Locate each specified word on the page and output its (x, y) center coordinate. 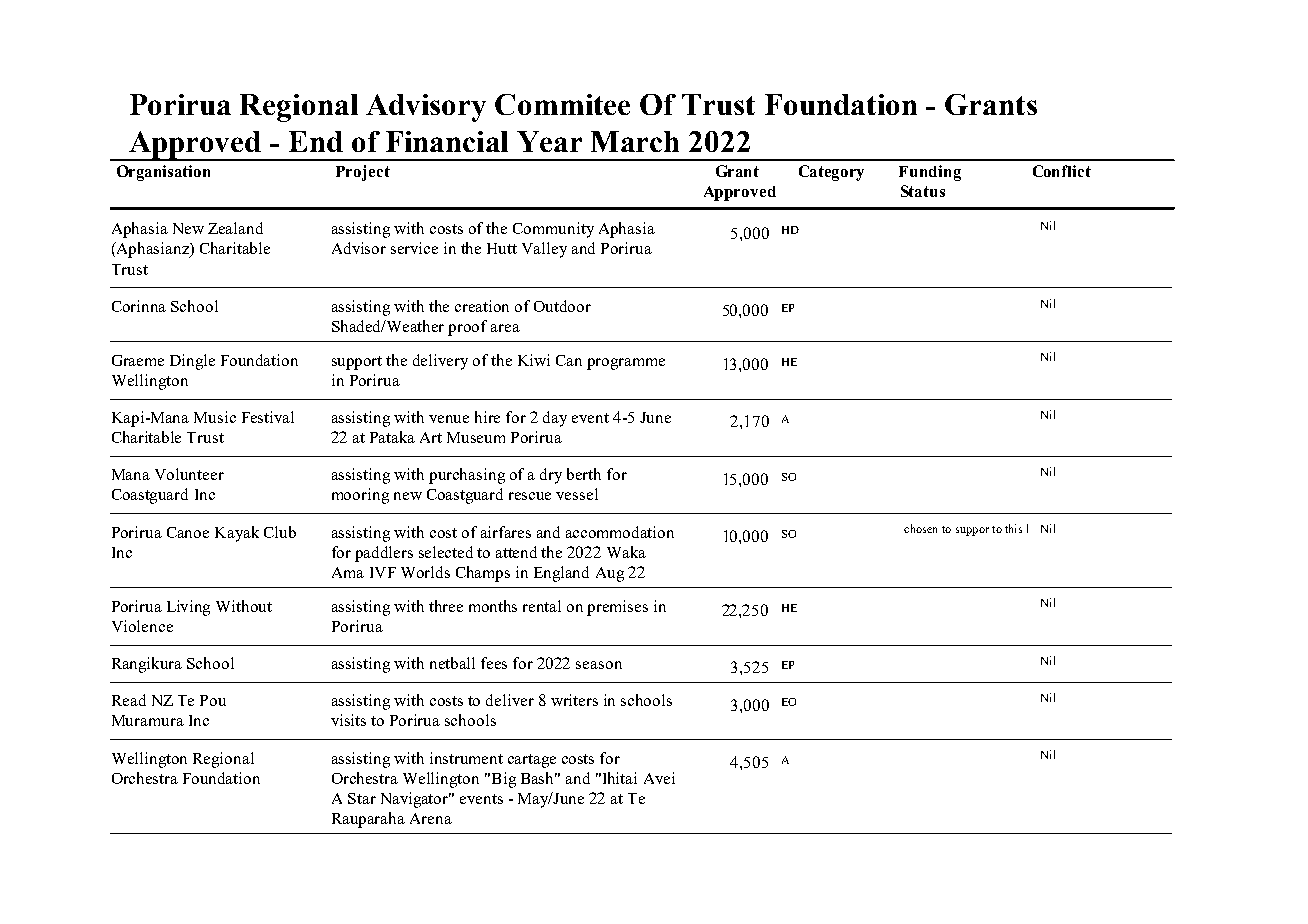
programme (626, 364)
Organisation (163, 173)
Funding (930, 173)
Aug (610, 574)
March (635, 141)
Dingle (192, 362)
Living (188, 608)
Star (362, 798)
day (555, 419)
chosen (920, 528)
